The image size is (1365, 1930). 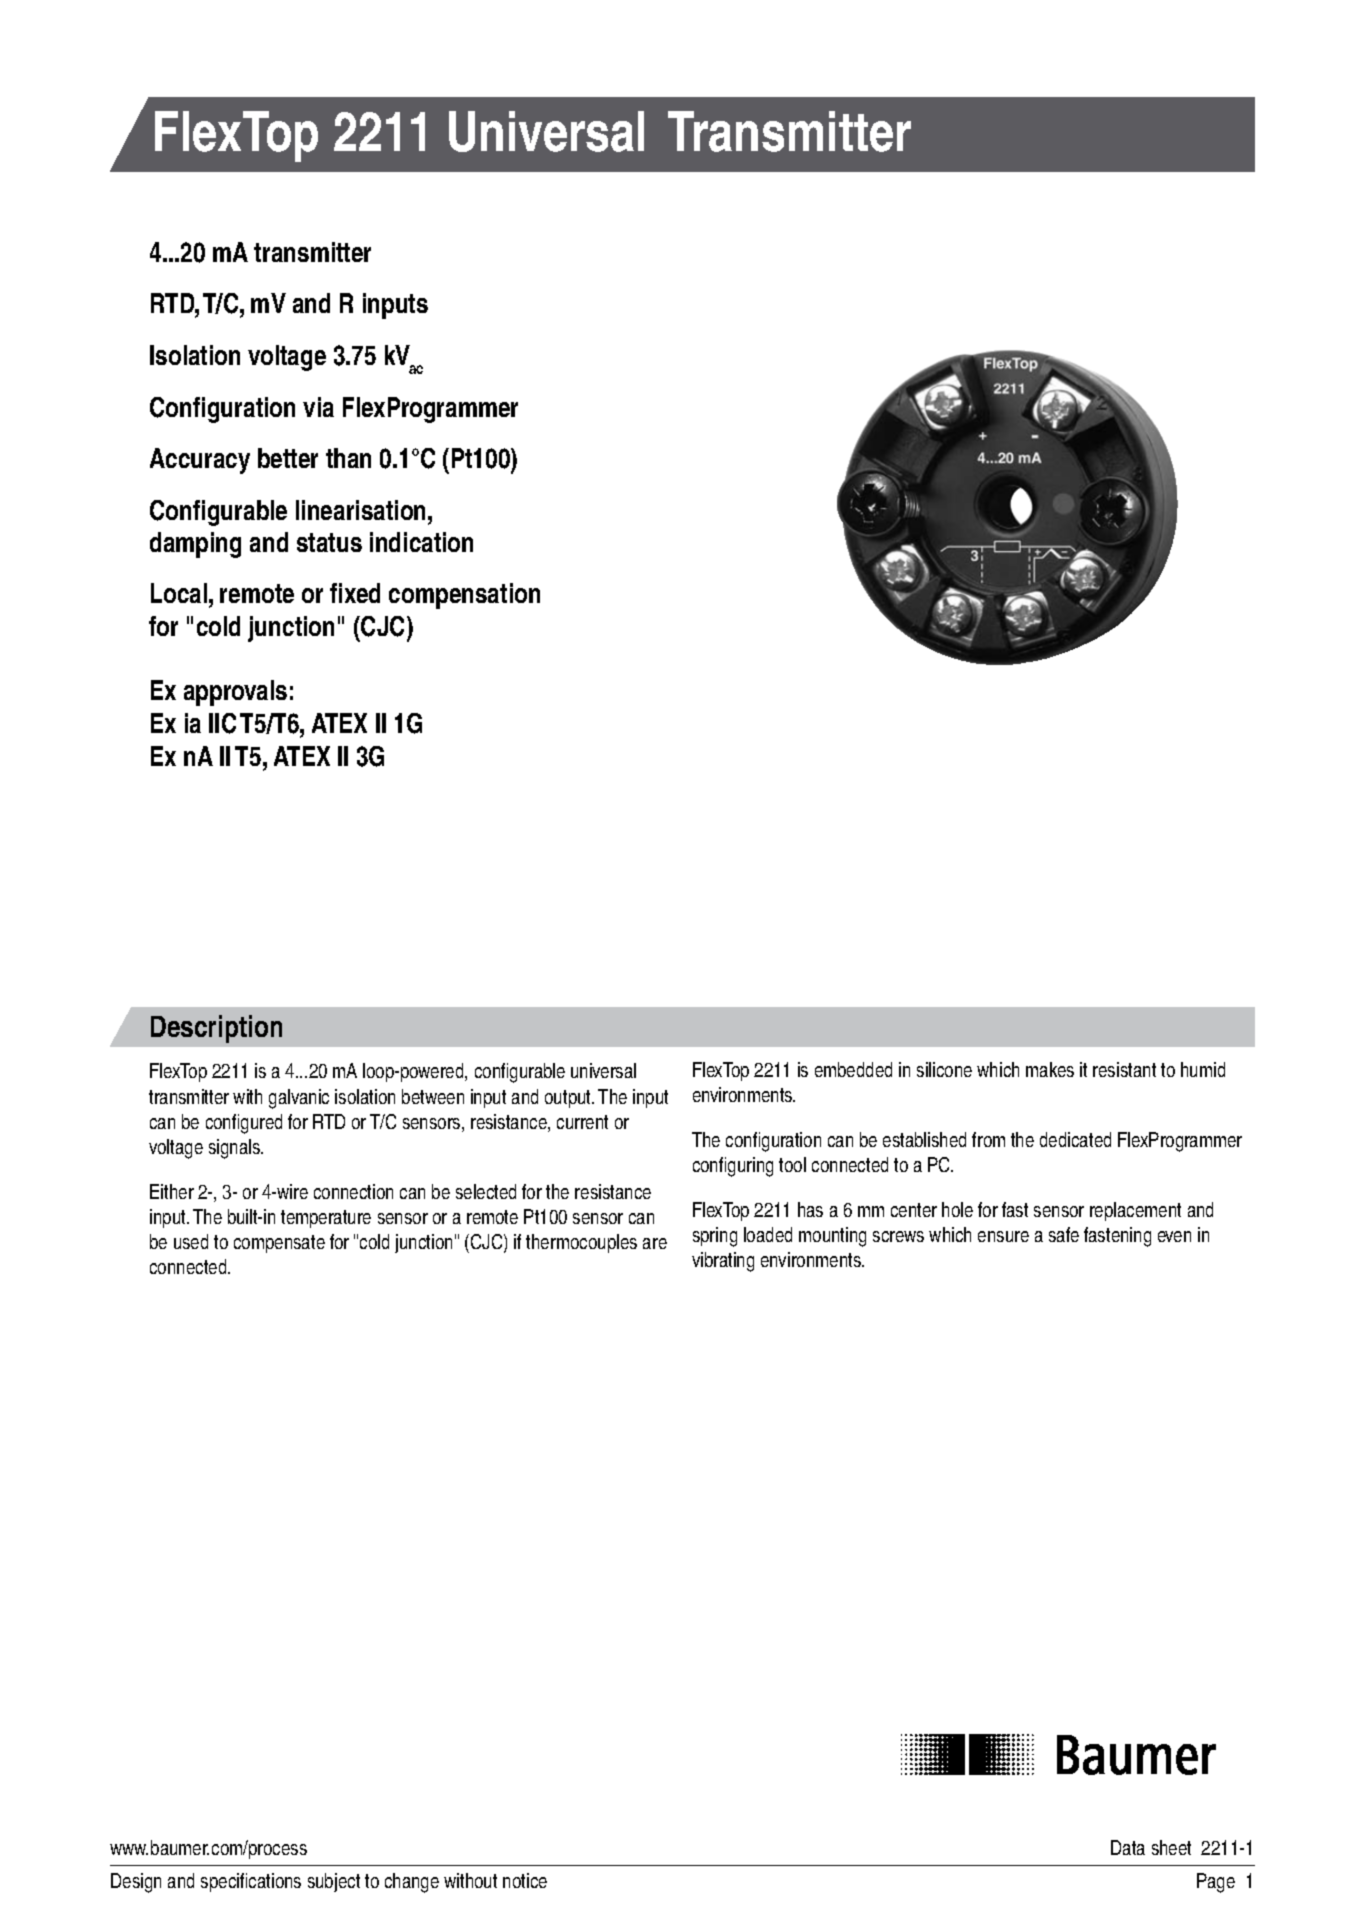 I want to click on vibrating, so click(x=723, y=1262).
